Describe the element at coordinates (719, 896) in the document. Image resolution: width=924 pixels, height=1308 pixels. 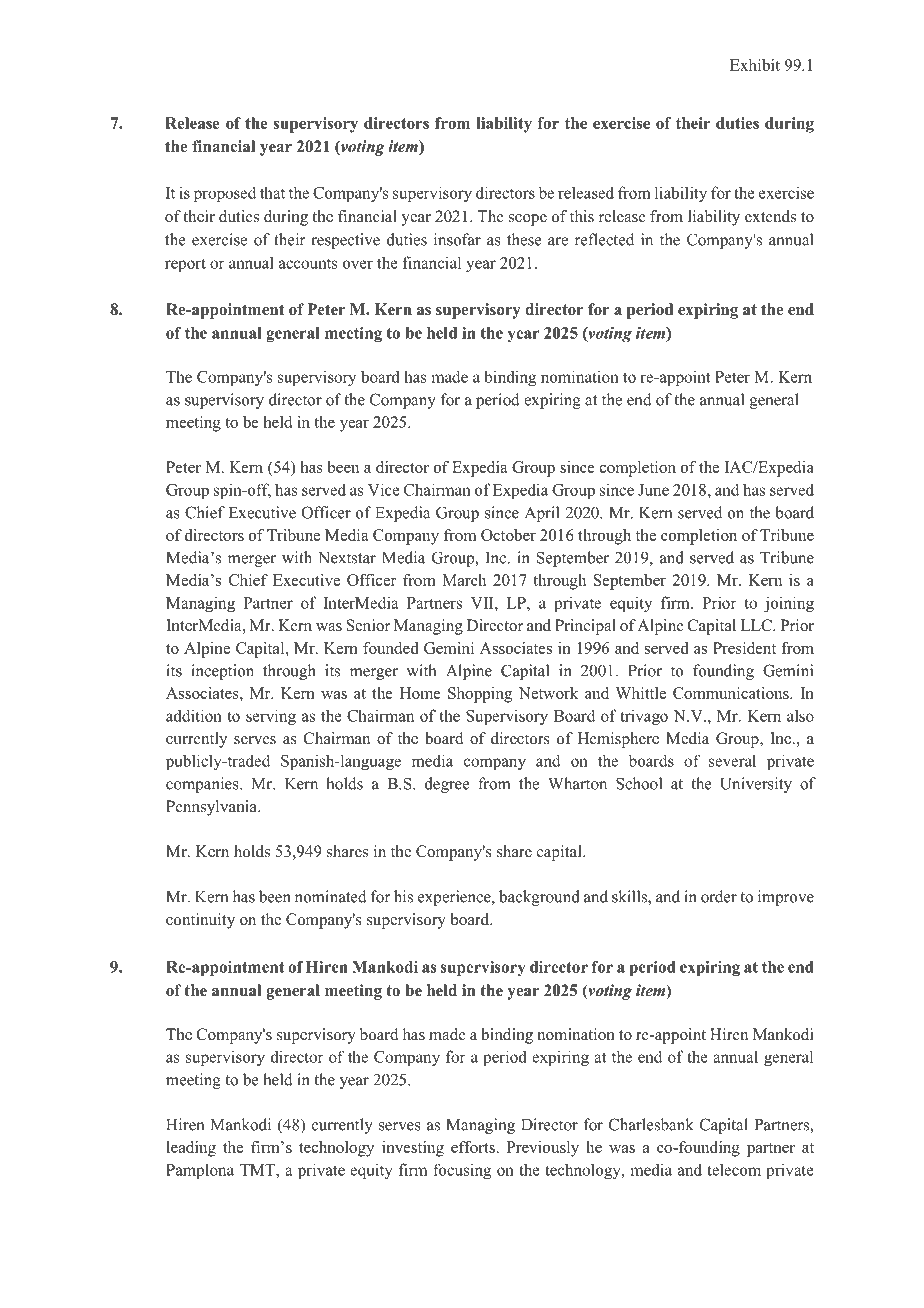
I see `order` at that location.
